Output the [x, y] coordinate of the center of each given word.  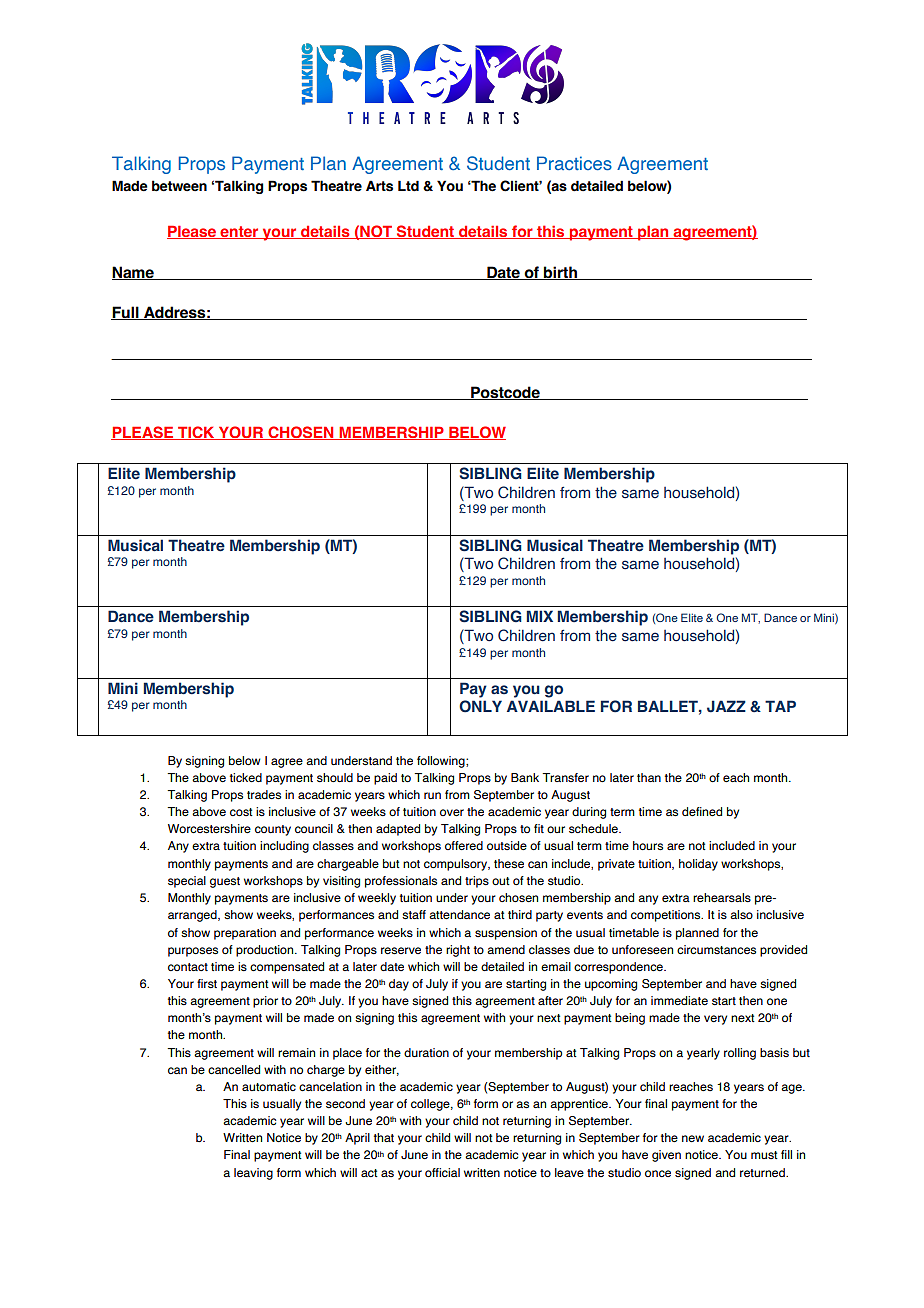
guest [225, 882]
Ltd [408, 186]
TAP [780, 706]
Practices [574, 163]
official [442, 1172]
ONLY [480, 706]
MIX [540, 616]
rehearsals [722, 897]
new [693, 1138]
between [179, 186]
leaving [253, 1174]
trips [477, 882]
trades [264, 795]
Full [126, 313]
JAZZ [726, 706]
